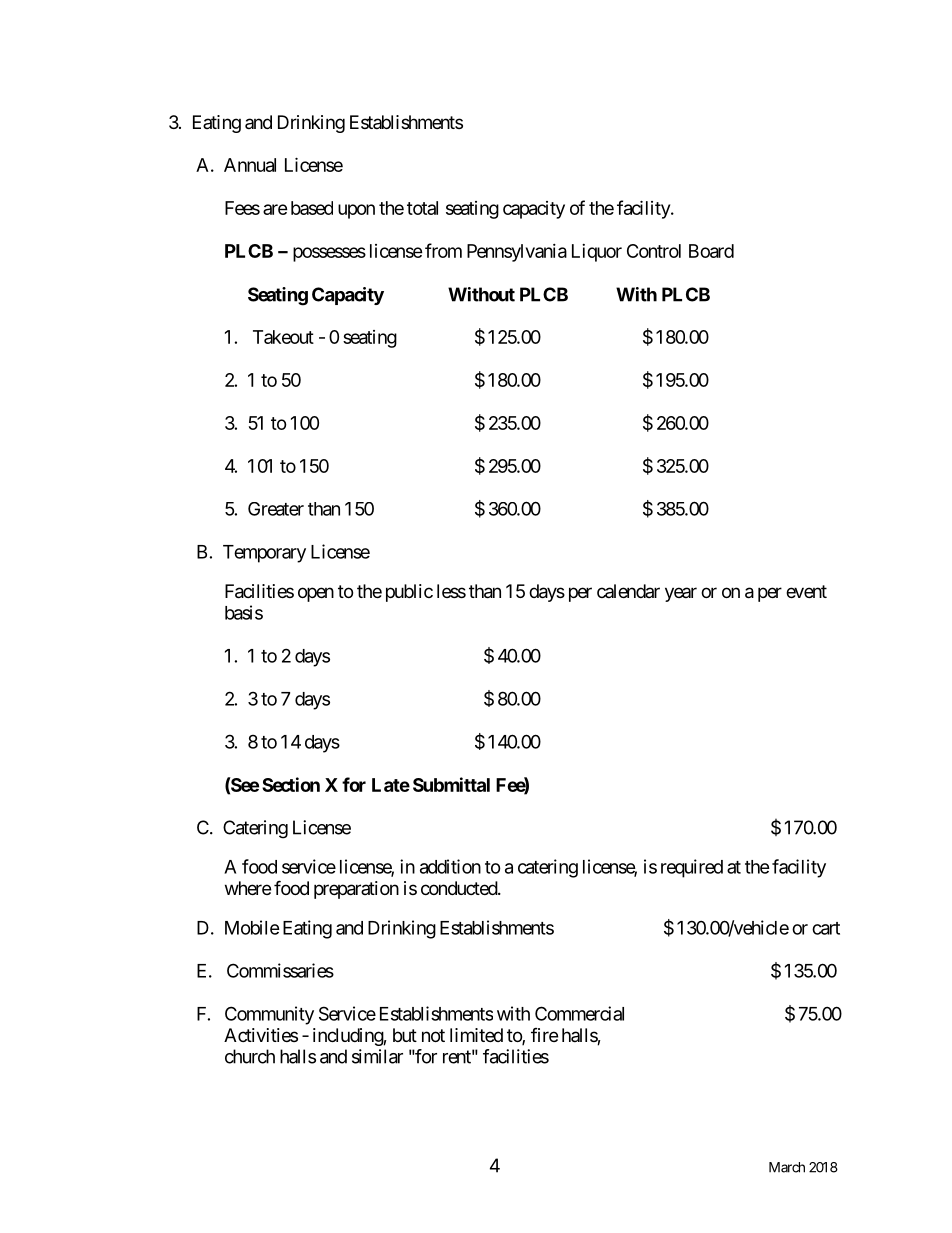 Image resolution: width=952 pixels, height=1233 pixels. I want to click on Section, so click(291, 784).
